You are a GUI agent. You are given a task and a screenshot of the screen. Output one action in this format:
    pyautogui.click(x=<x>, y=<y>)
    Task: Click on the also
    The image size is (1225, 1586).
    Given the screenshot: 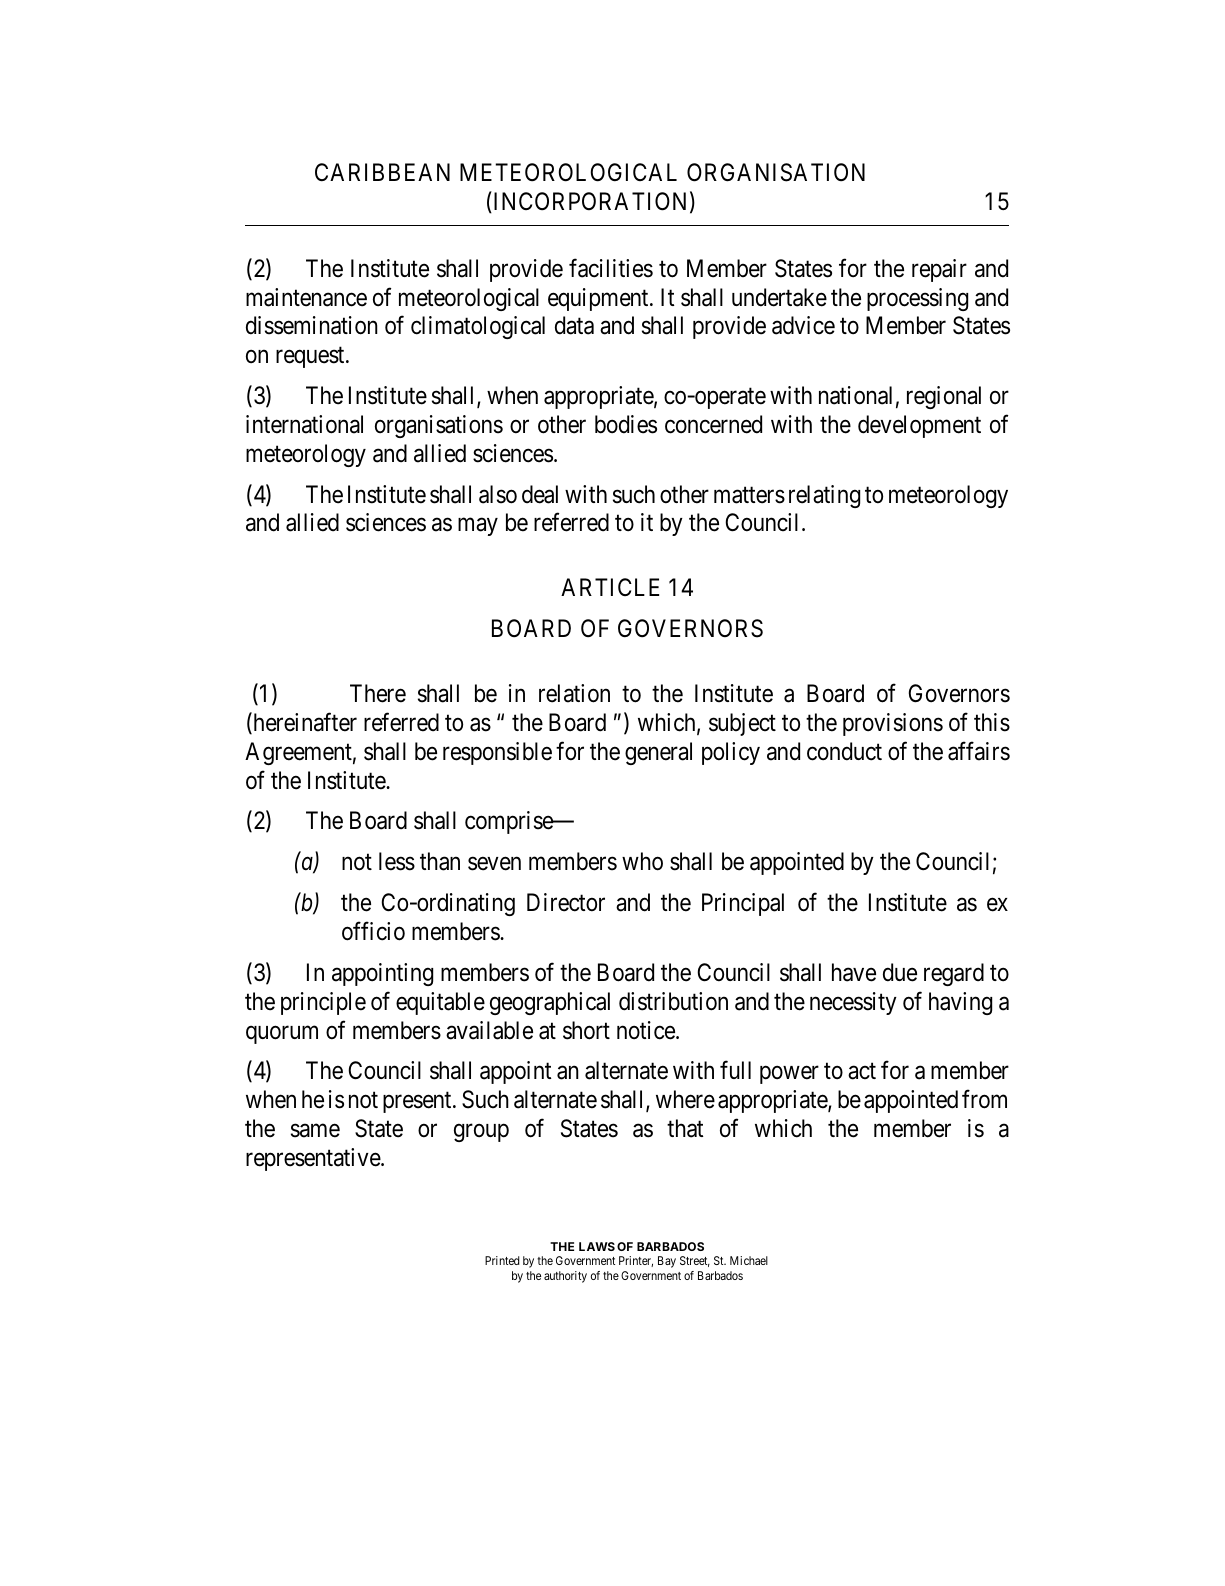 What is the action you would take?
    pyautogui.click(x=498, y=494)
